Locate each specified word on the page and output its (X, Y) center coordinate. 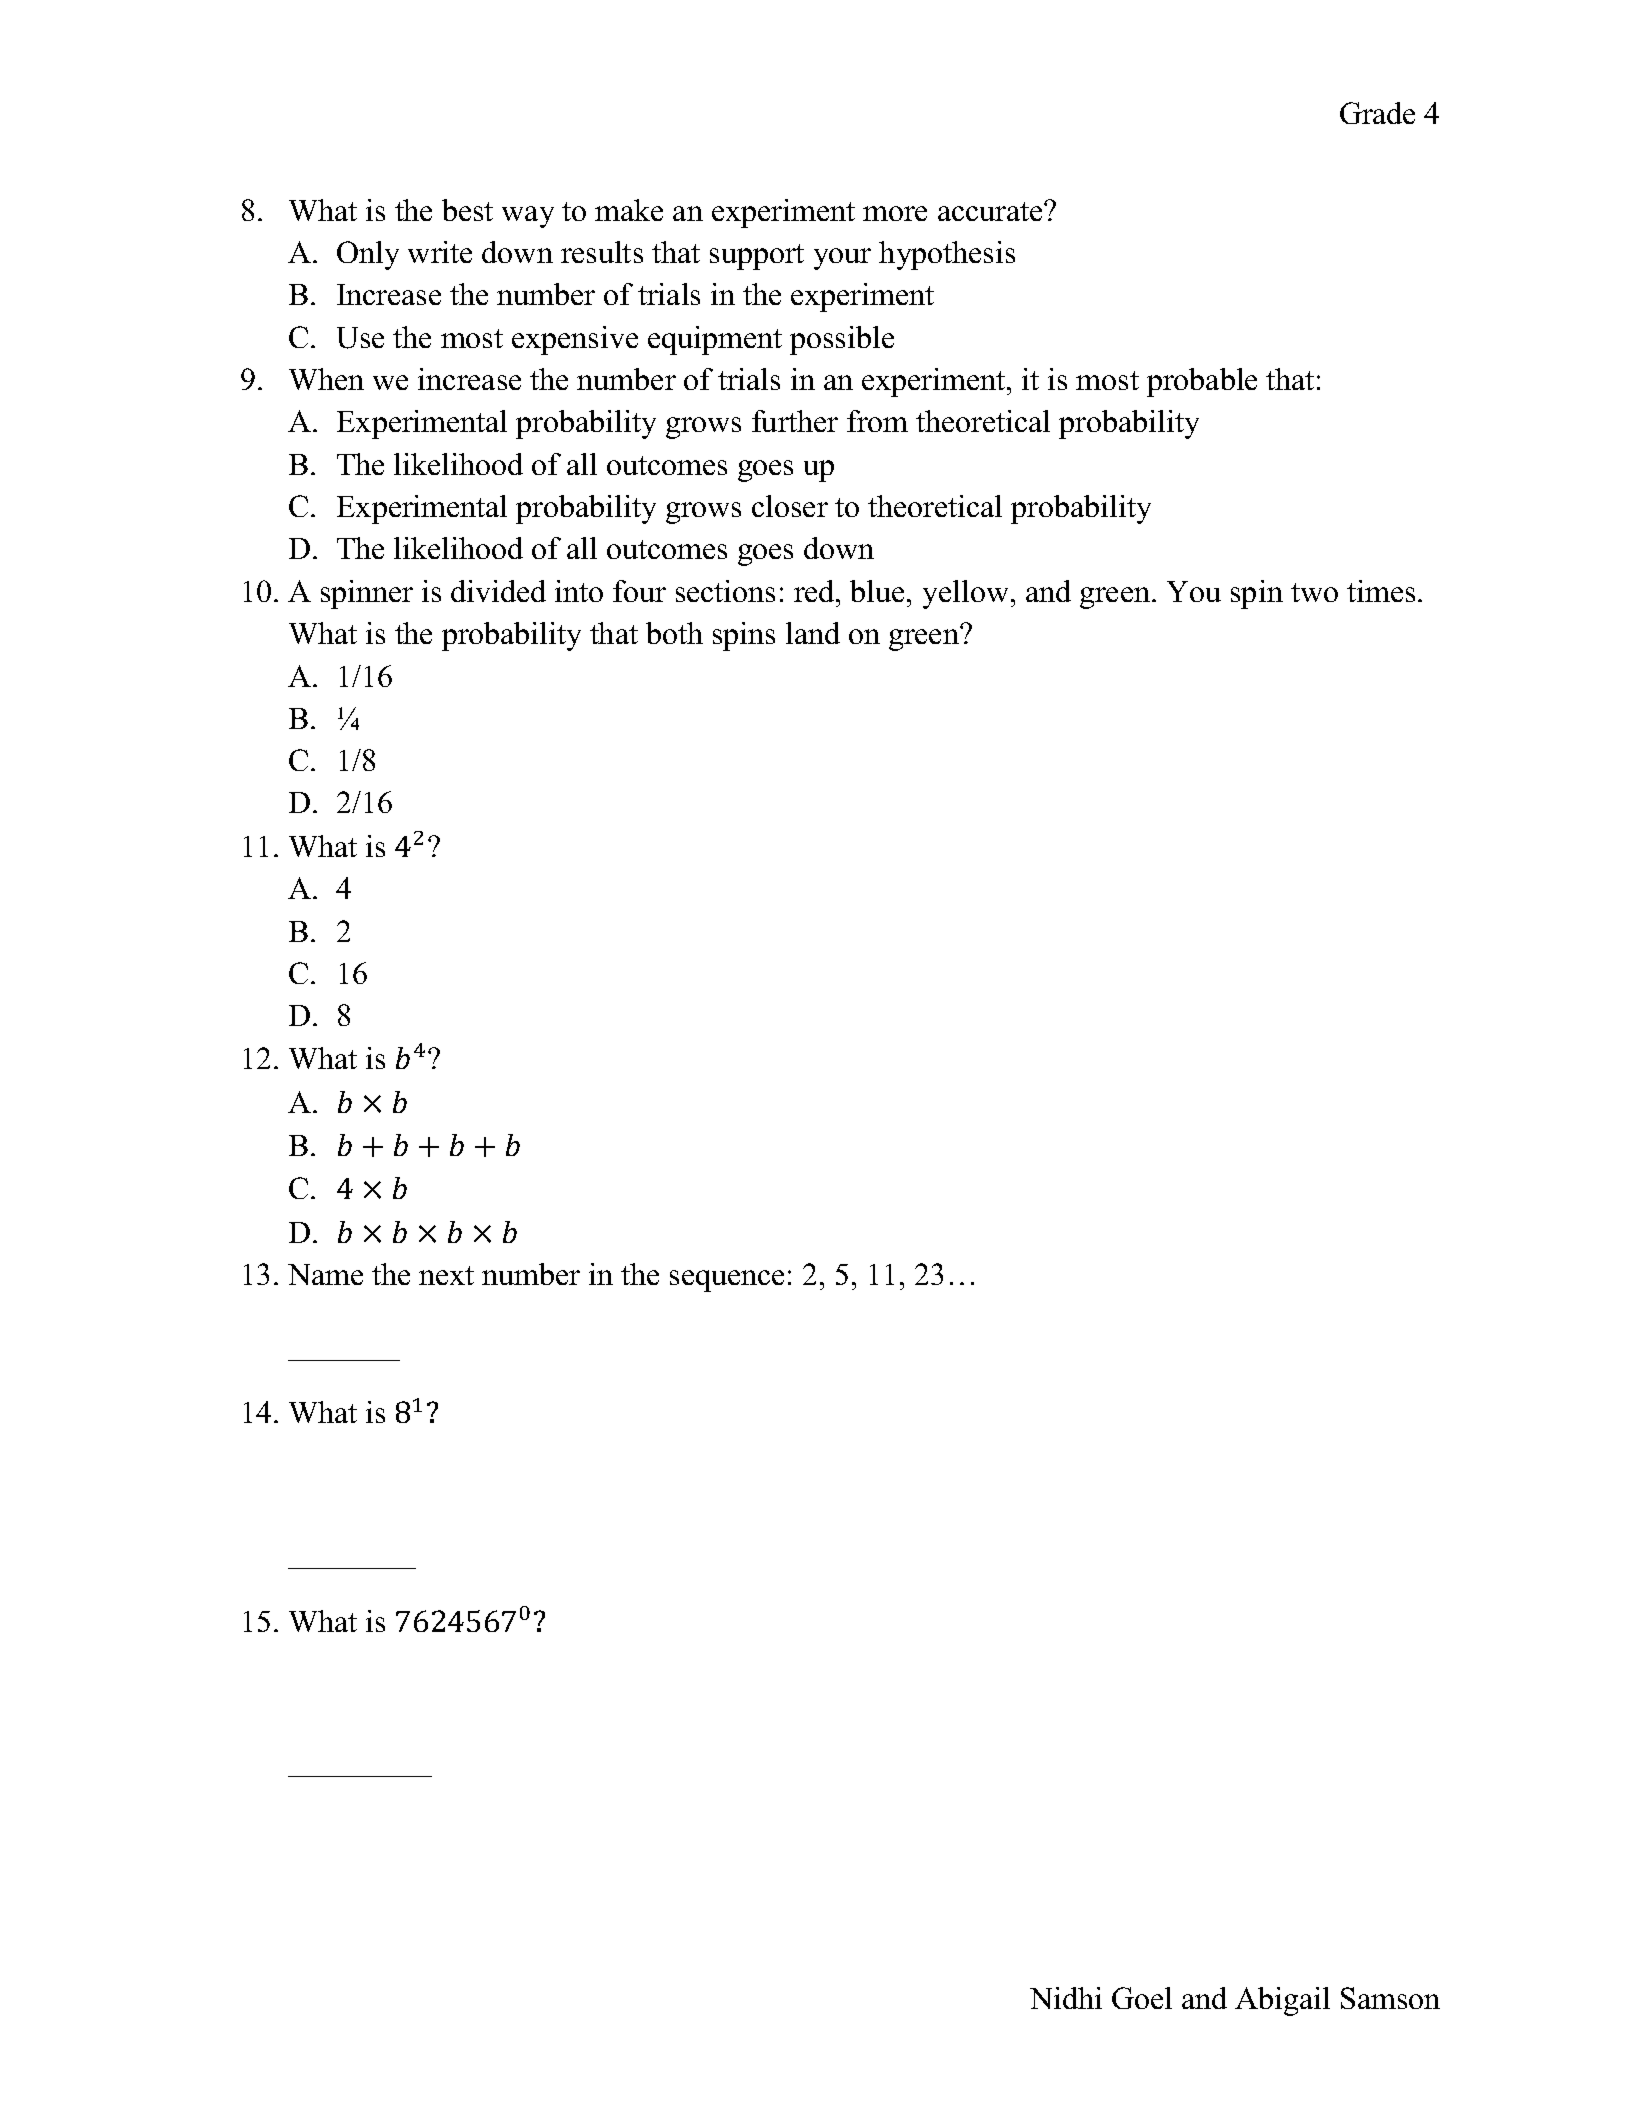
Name (325, 1274)
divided (498, 591)
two (1314, 592)
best (467, 210)
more (895, 213)
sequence (727, 1281)
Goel (1142, 1998)
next (446, 1275)
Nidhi (1066, 1998)
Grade (1377, 113)
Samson (1390, 1998)
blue (877, 591)
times (1381, 591)
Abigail (1282, 2001)
